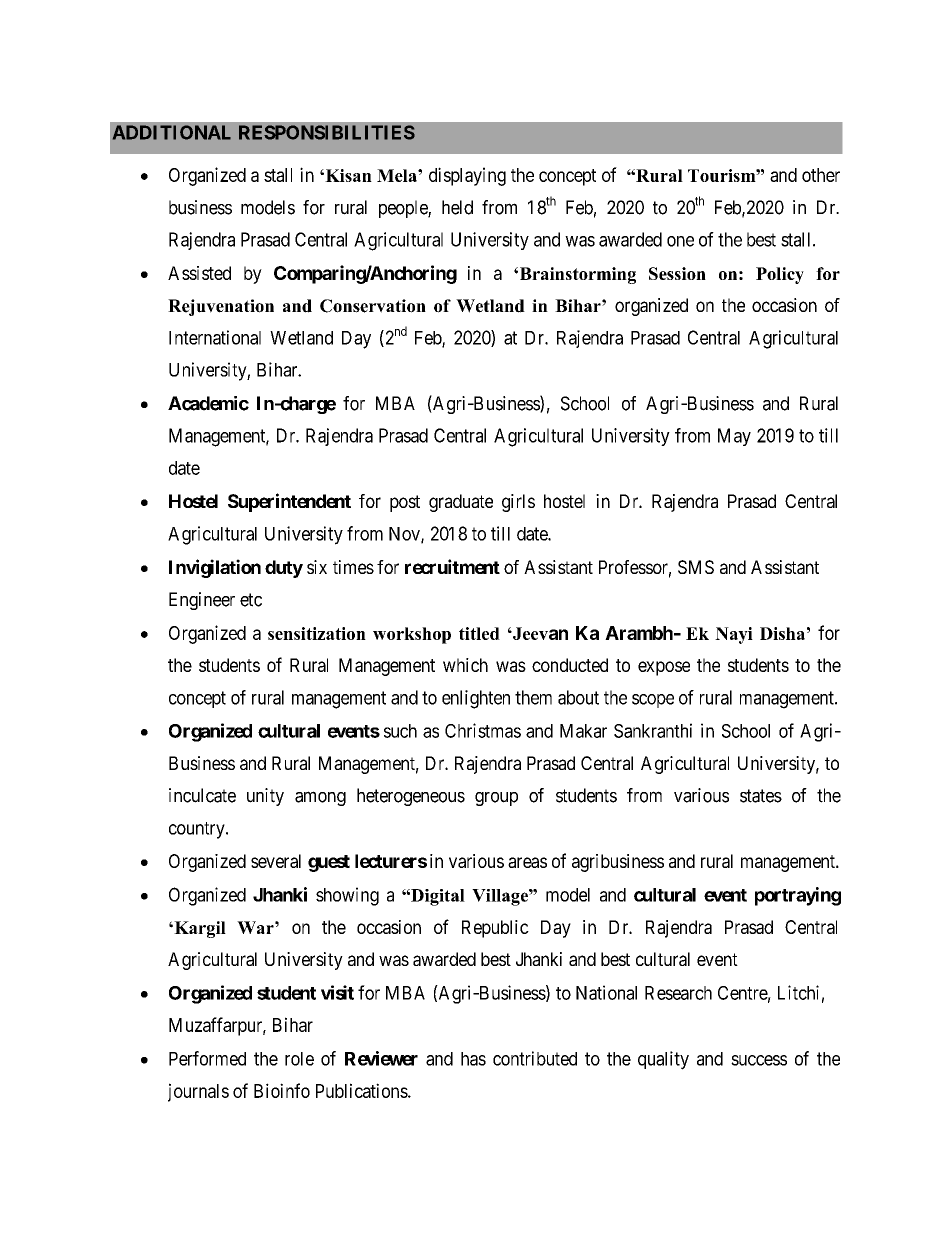 The width and height of the screenshot is (952, 1233). Describe the element at coordinates (265, 797) in the screenshot. I see `unity` at that location.
